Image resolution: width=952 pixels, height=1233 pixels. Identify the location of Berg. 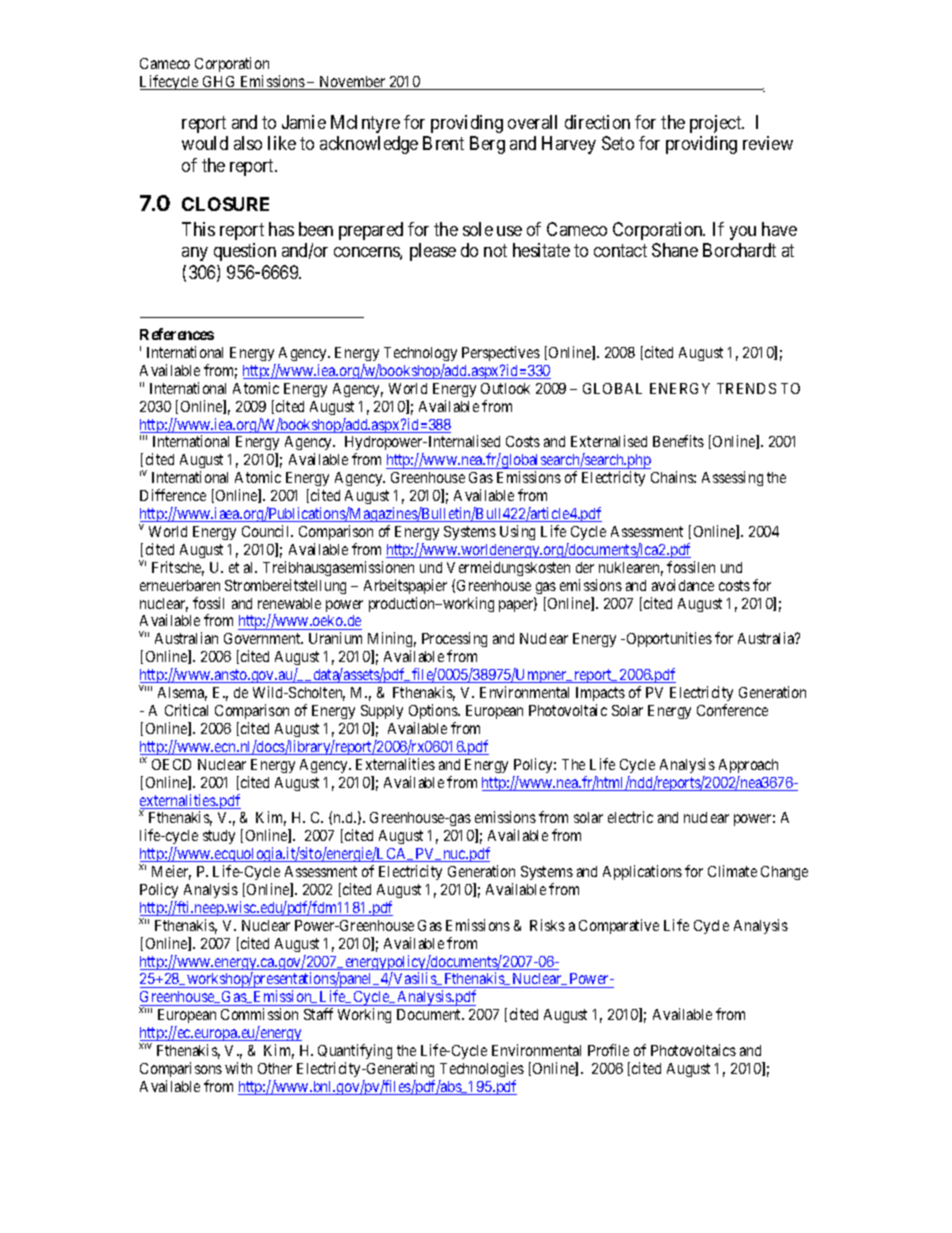
(487, 145).
